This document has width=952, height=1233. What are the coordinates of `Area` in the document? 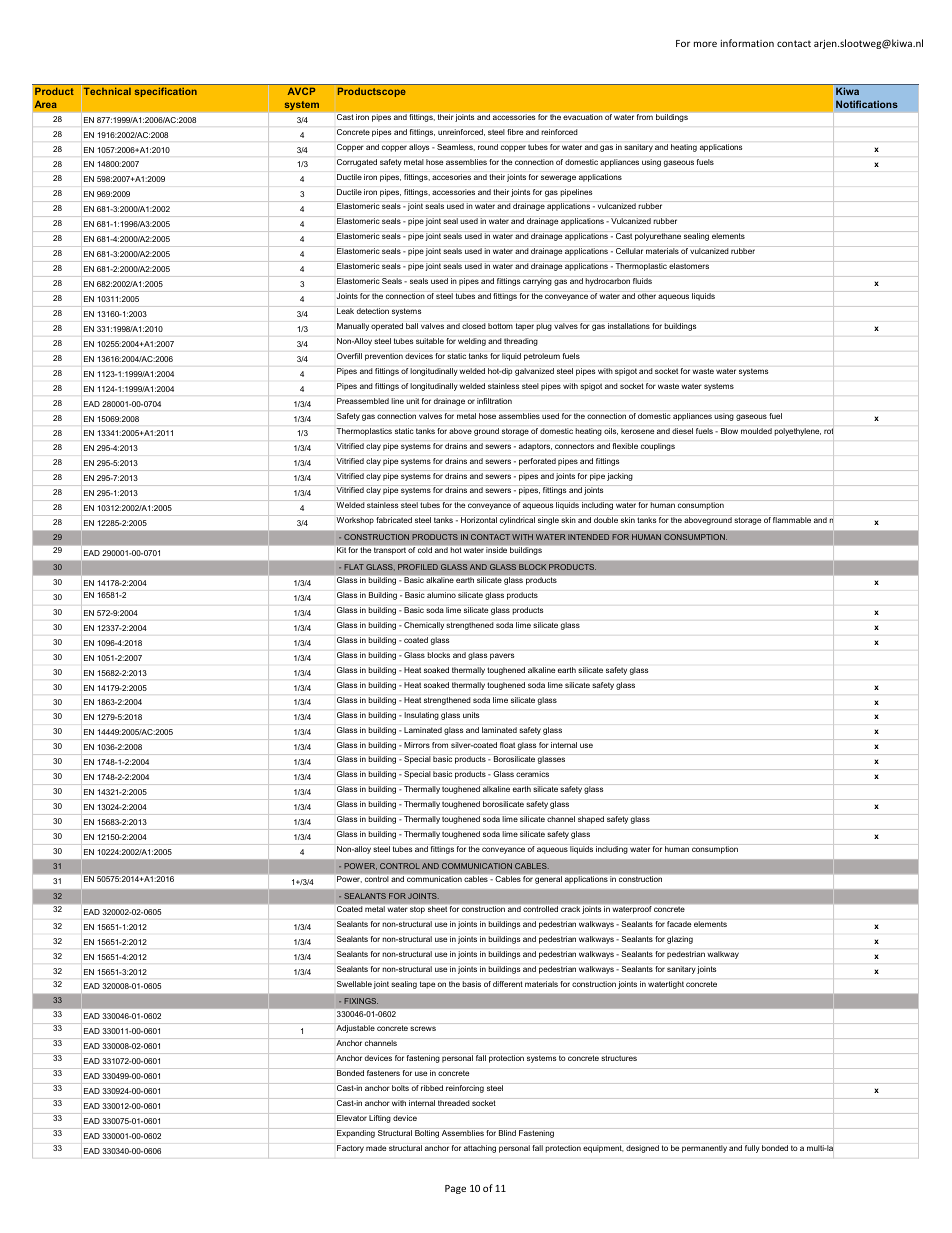 It's located at (45, 104).
